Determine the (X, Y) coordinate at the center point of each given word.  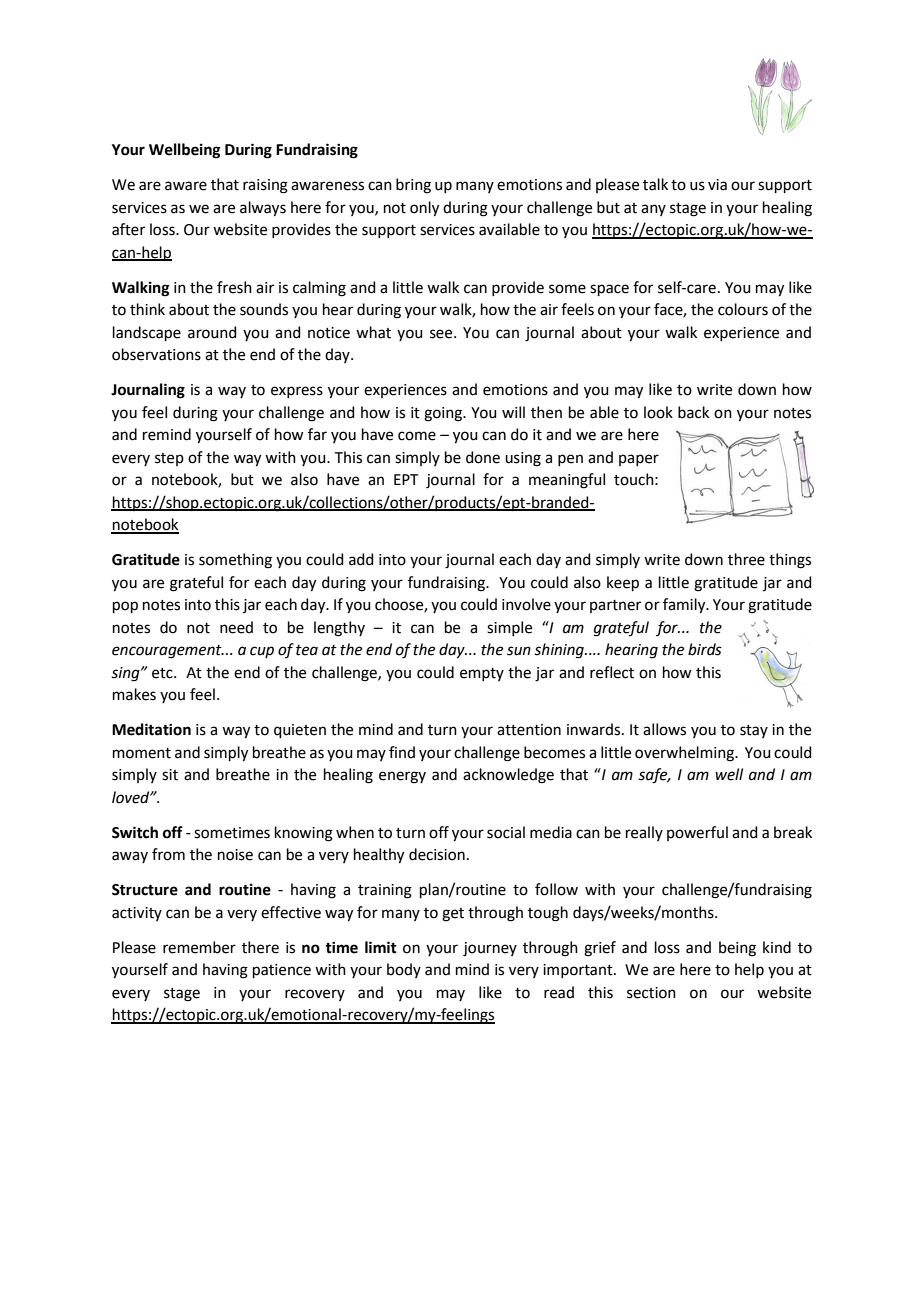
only (424, 209)
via (717, 185)
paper (639, 460)
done (483, 457)
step (169, 459)
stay (754, 731)
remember (199, 947)
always (263, 209)
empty (482, 674)
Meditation (151, 729)
